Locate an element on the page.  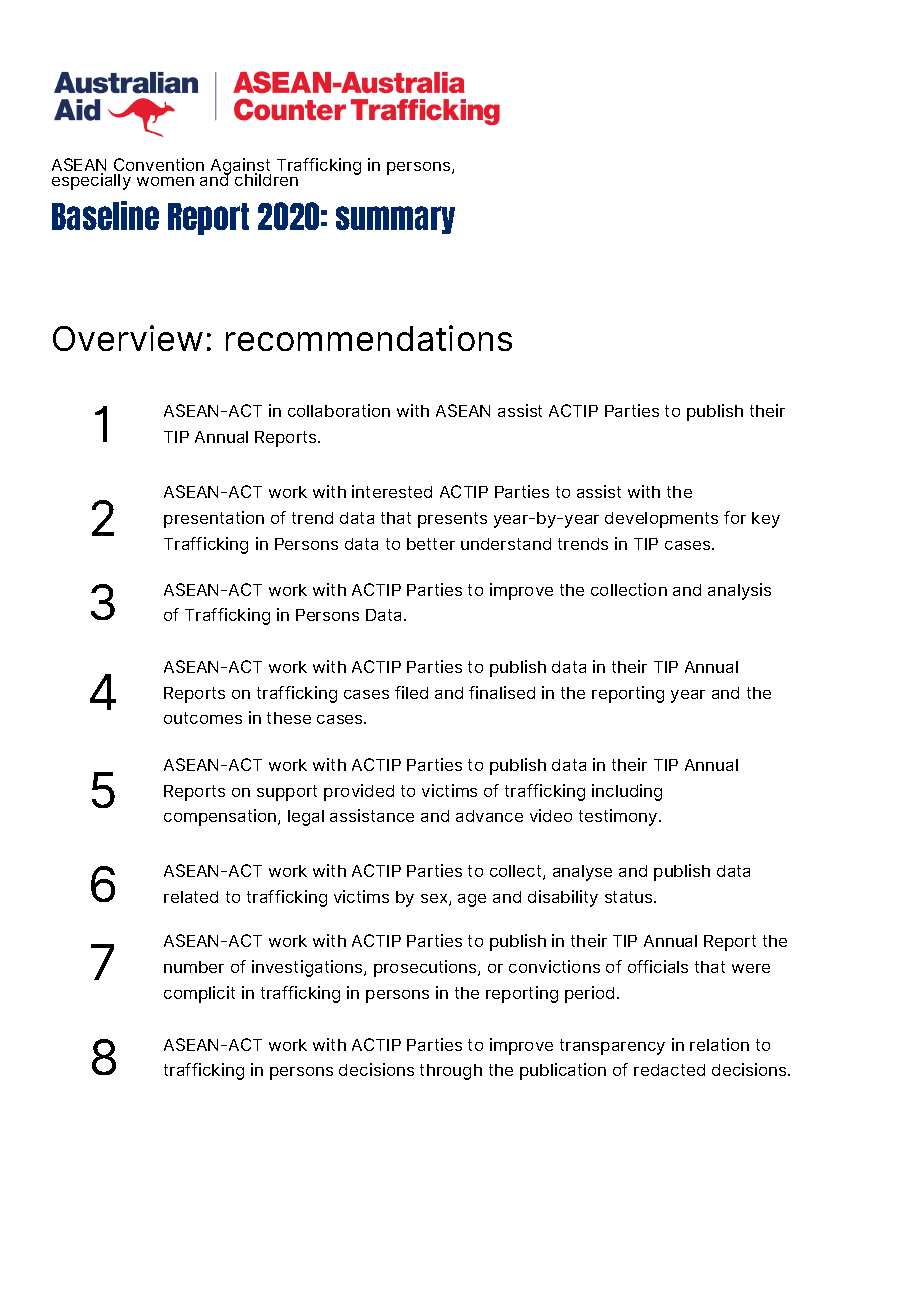
analysis is located at coordinates (739, 591).
